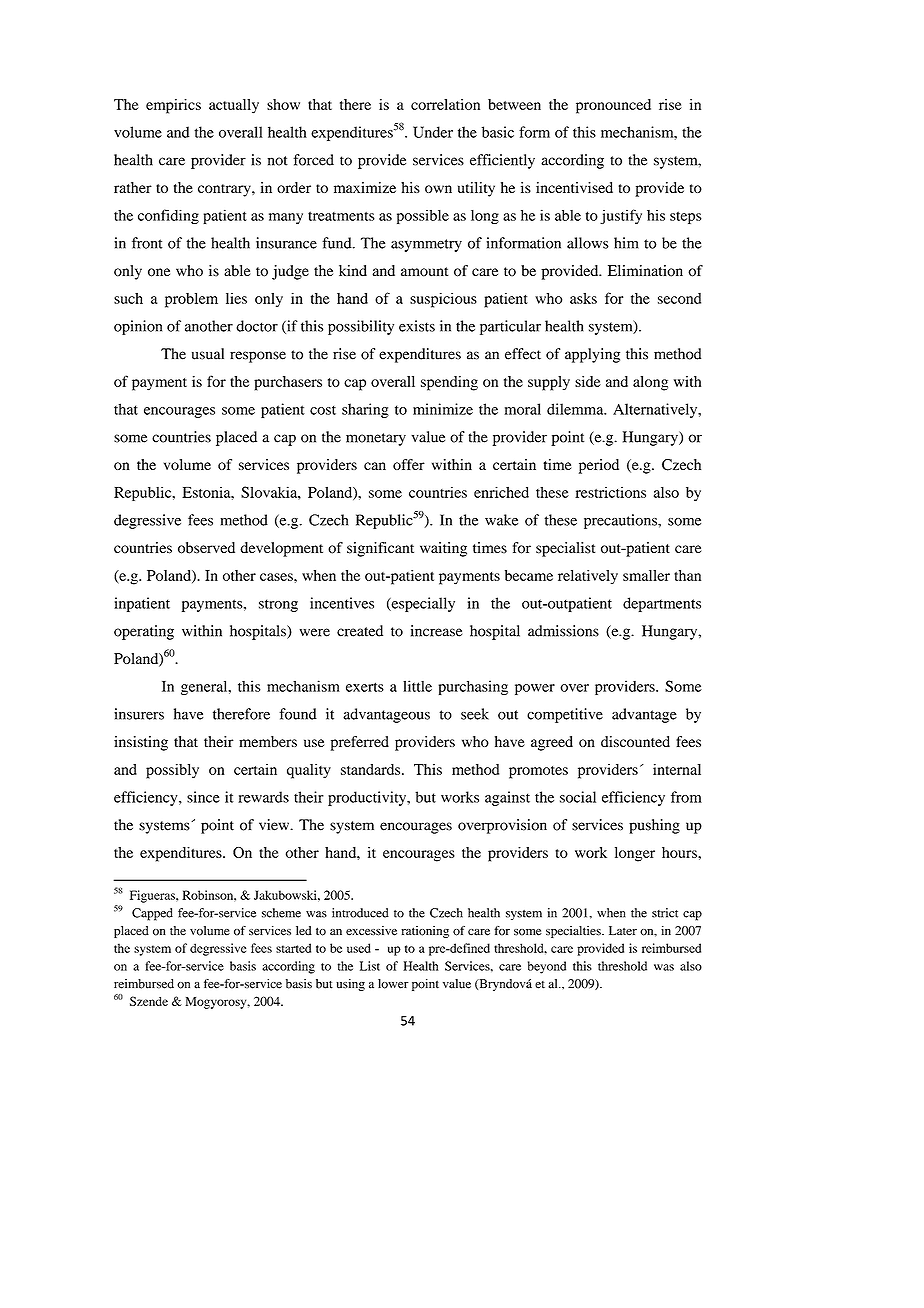 This image has height=1308, width=924. I want to click on general, so click(205, 687).
